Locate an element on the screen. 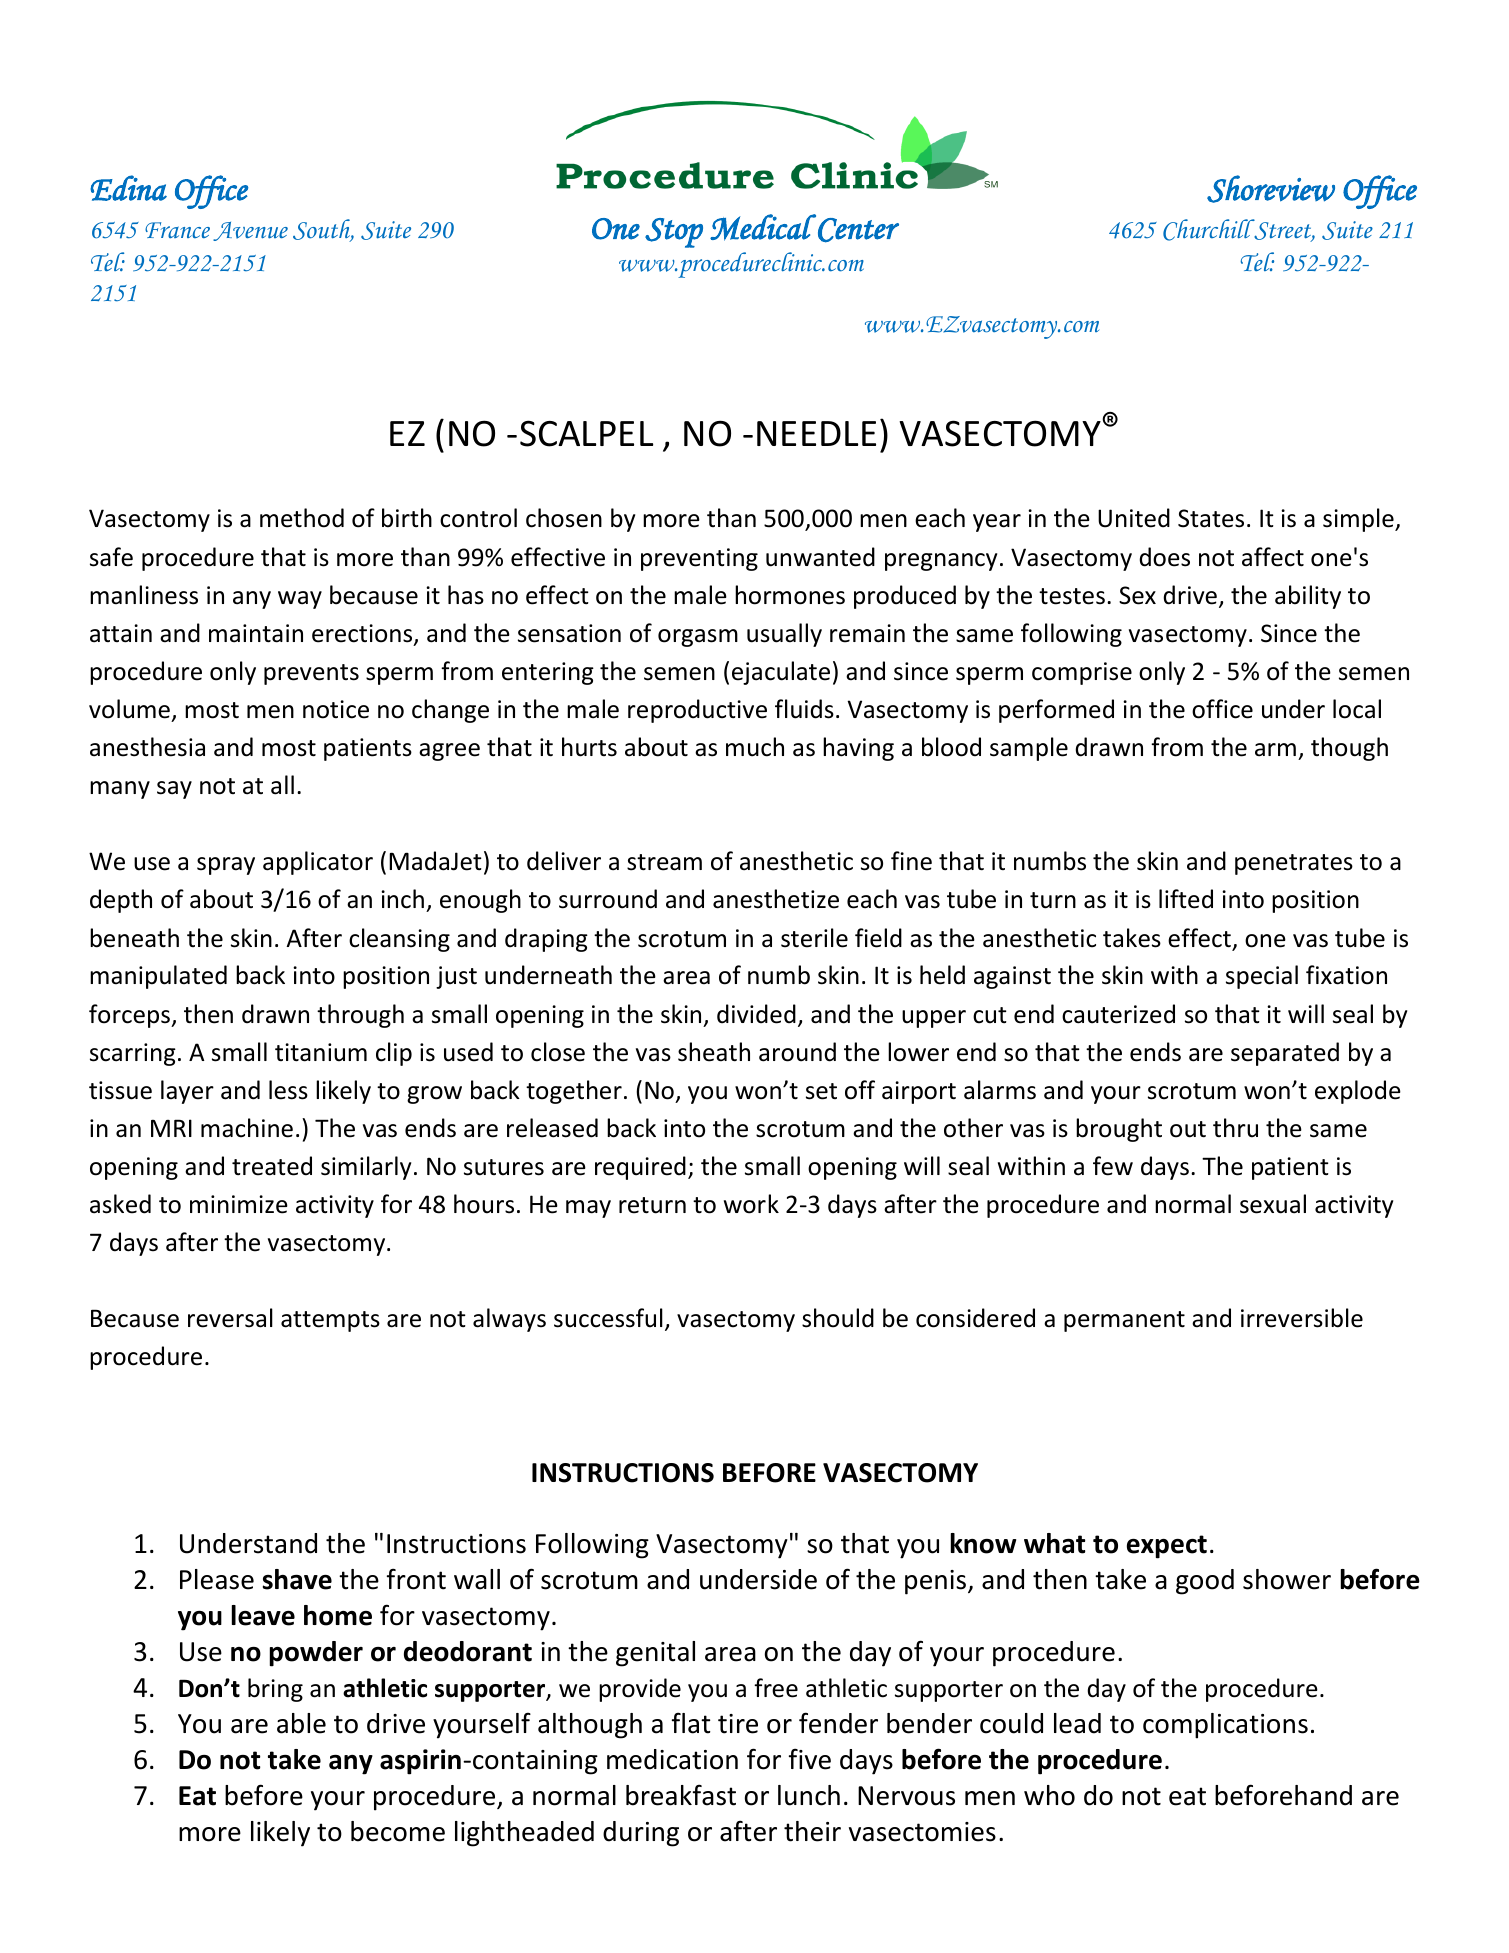 The image size is (1509, 1953). preventing is located at coordinates (699, 559).
